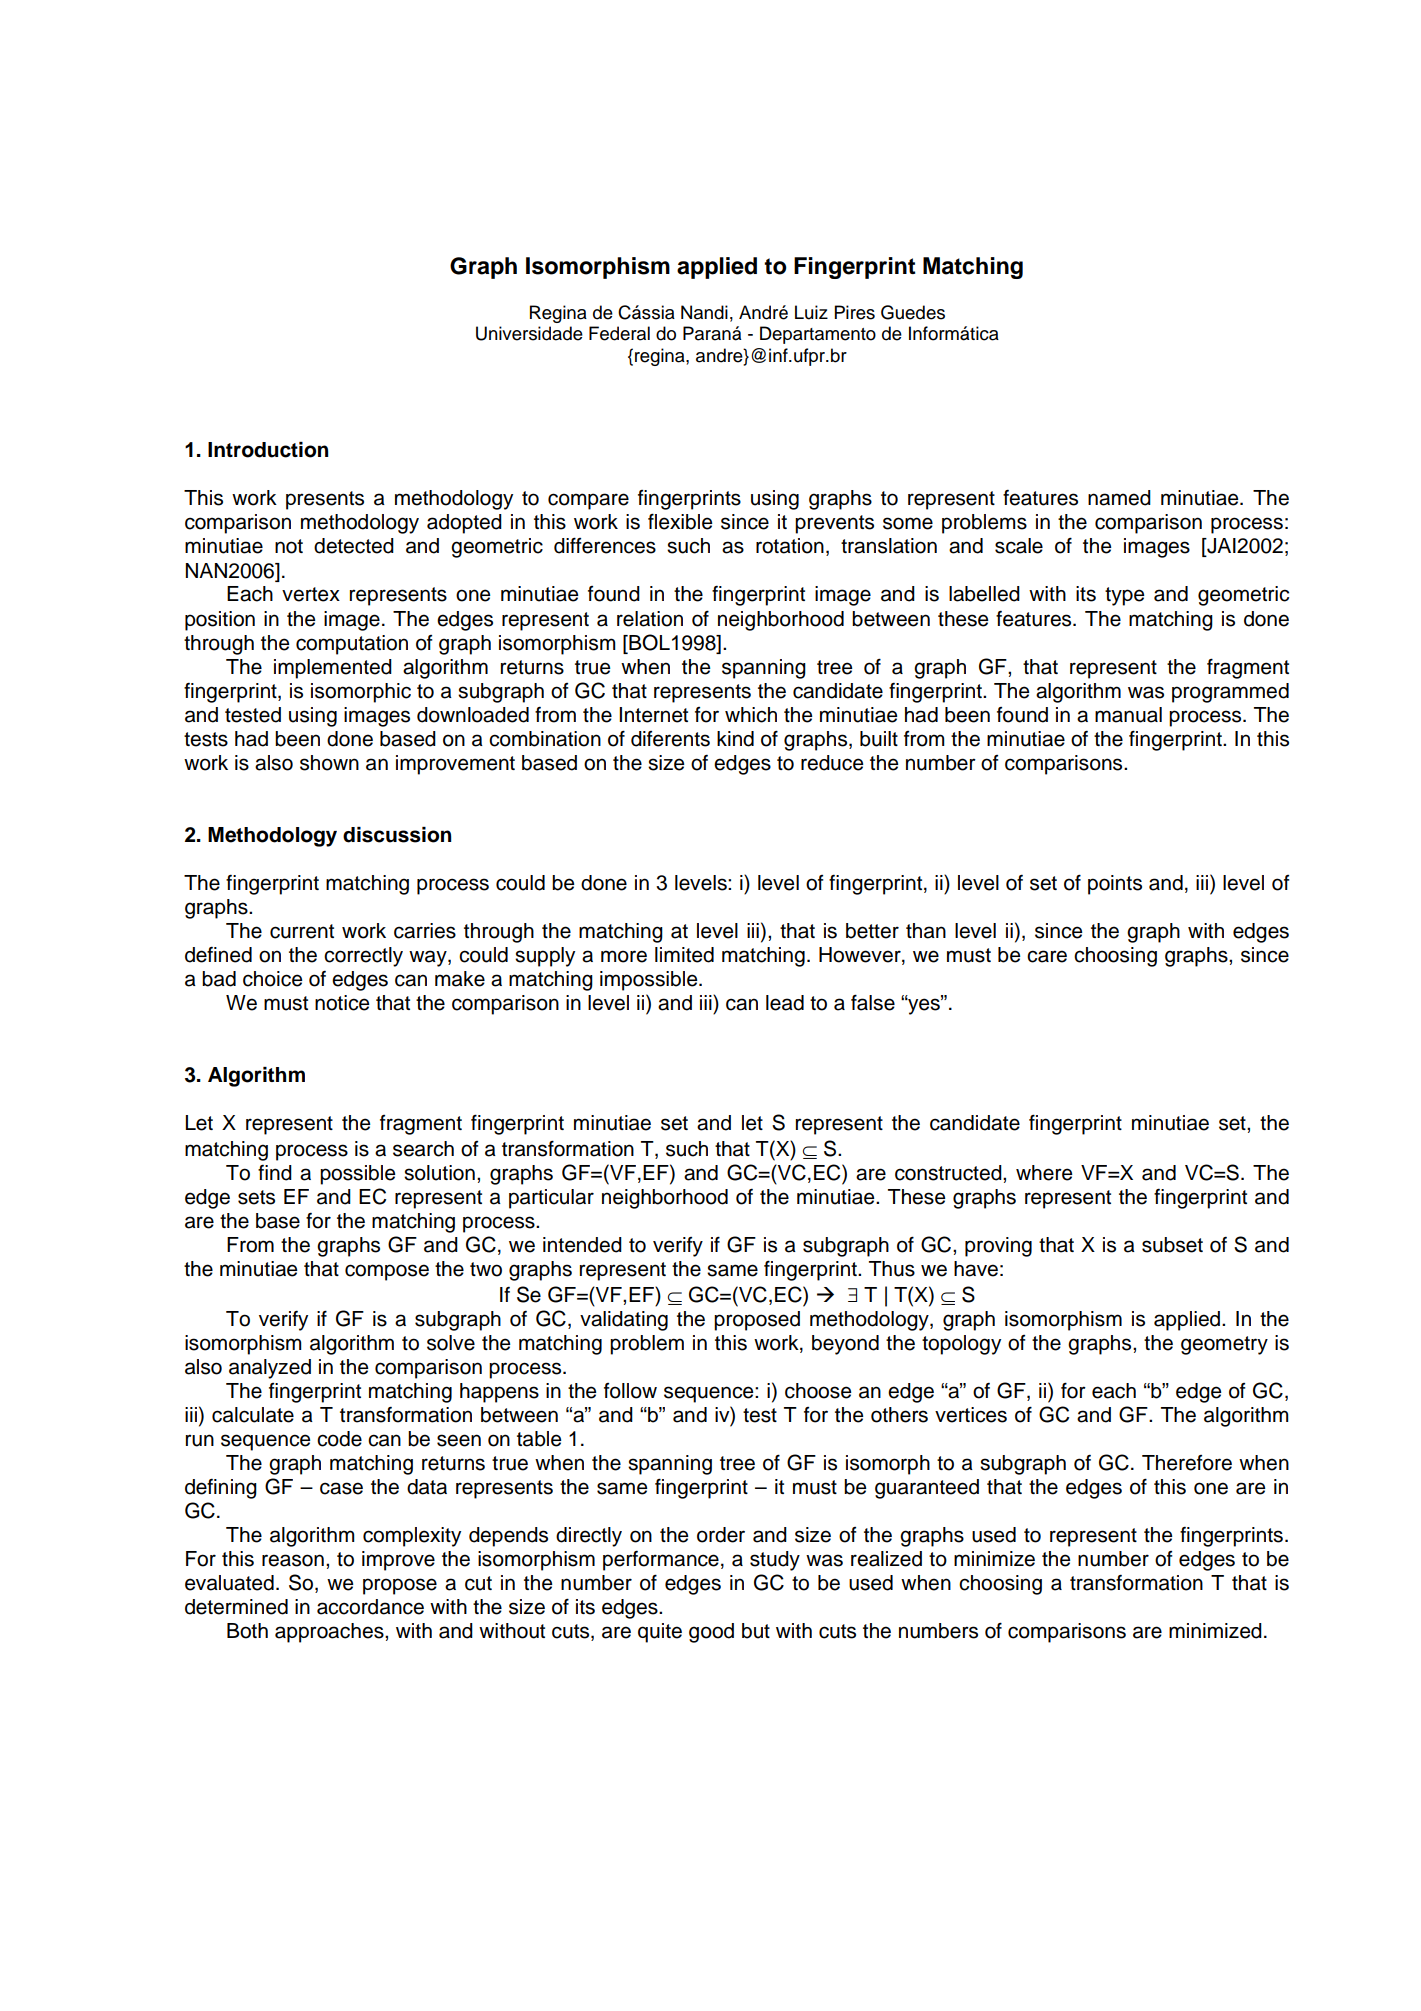 The width and height of the image is (1421, 2011). Describe the element at coordinates (711, 1633) in the image. I see `good` at that location.
